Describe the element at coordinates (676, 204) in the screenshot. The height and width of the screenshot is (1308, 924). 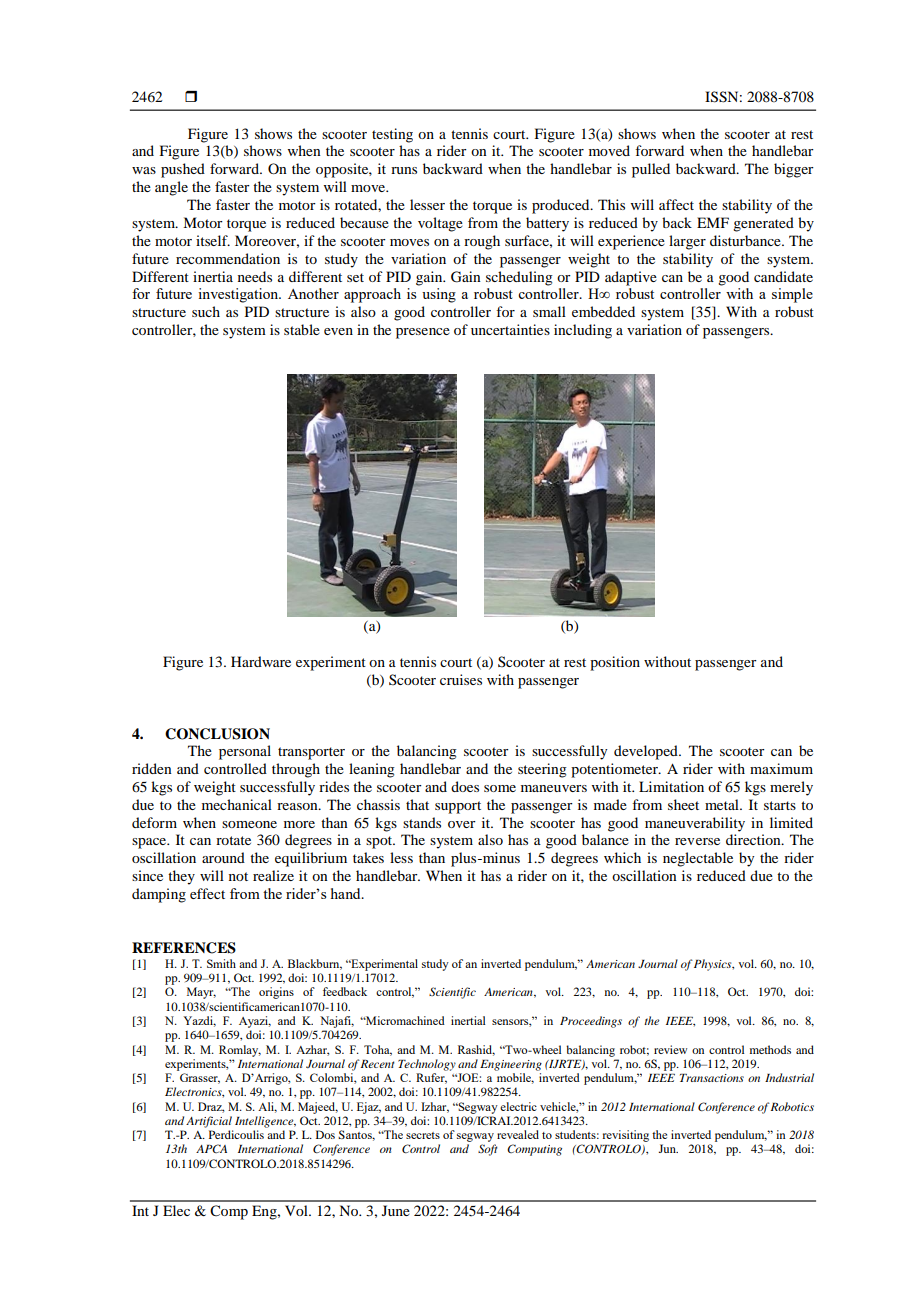
I see `affect` at that location.
